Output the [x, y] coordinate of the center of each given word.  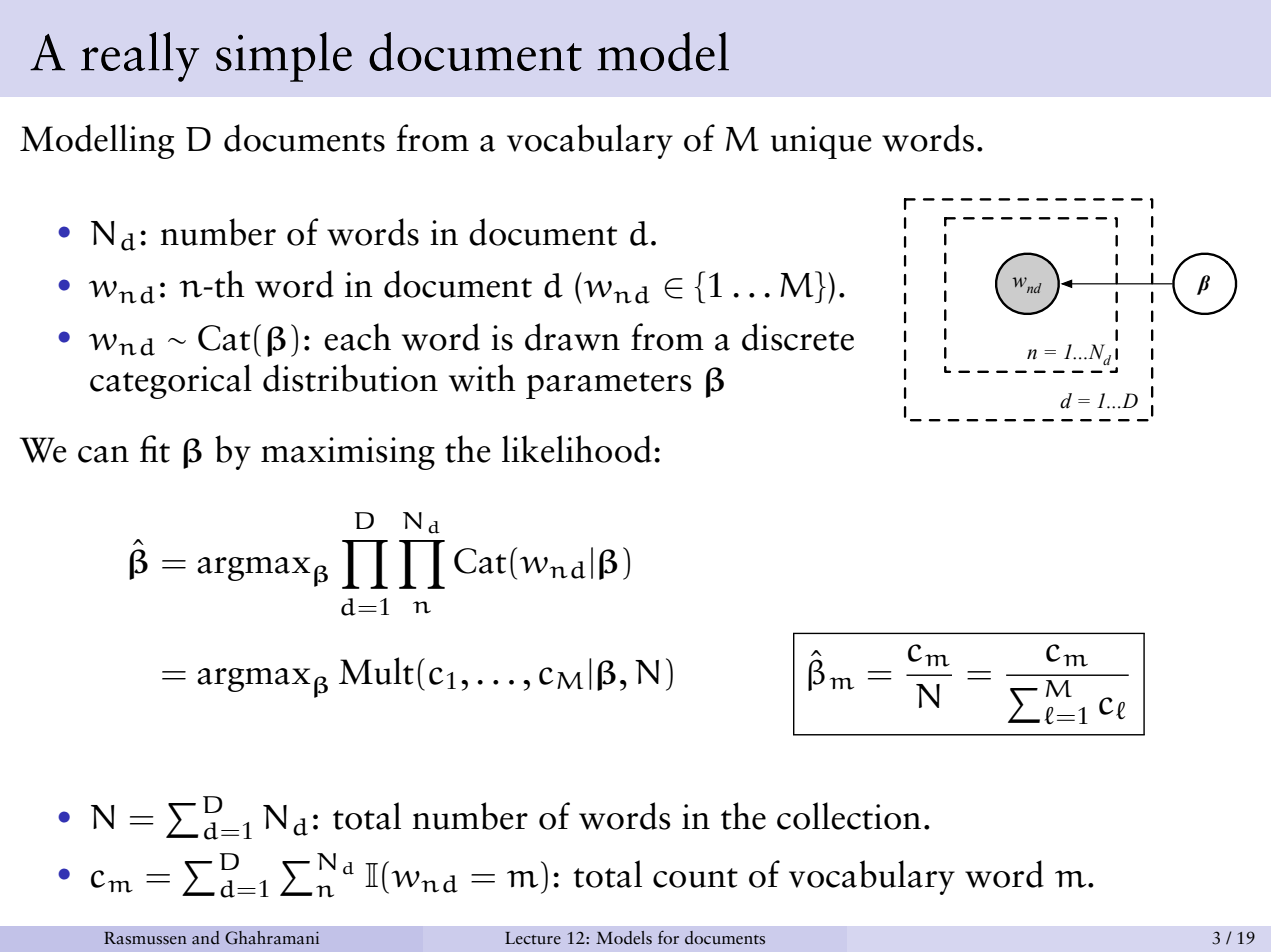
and [206, 938]
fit [155, 449]
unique [821, 142]
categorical [171, 381]
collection [849, 816]
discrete [798, 337]
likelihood [577, 449]
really [140, 57]
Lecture [533, 938]
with [482, 378]
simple [284, 57]
